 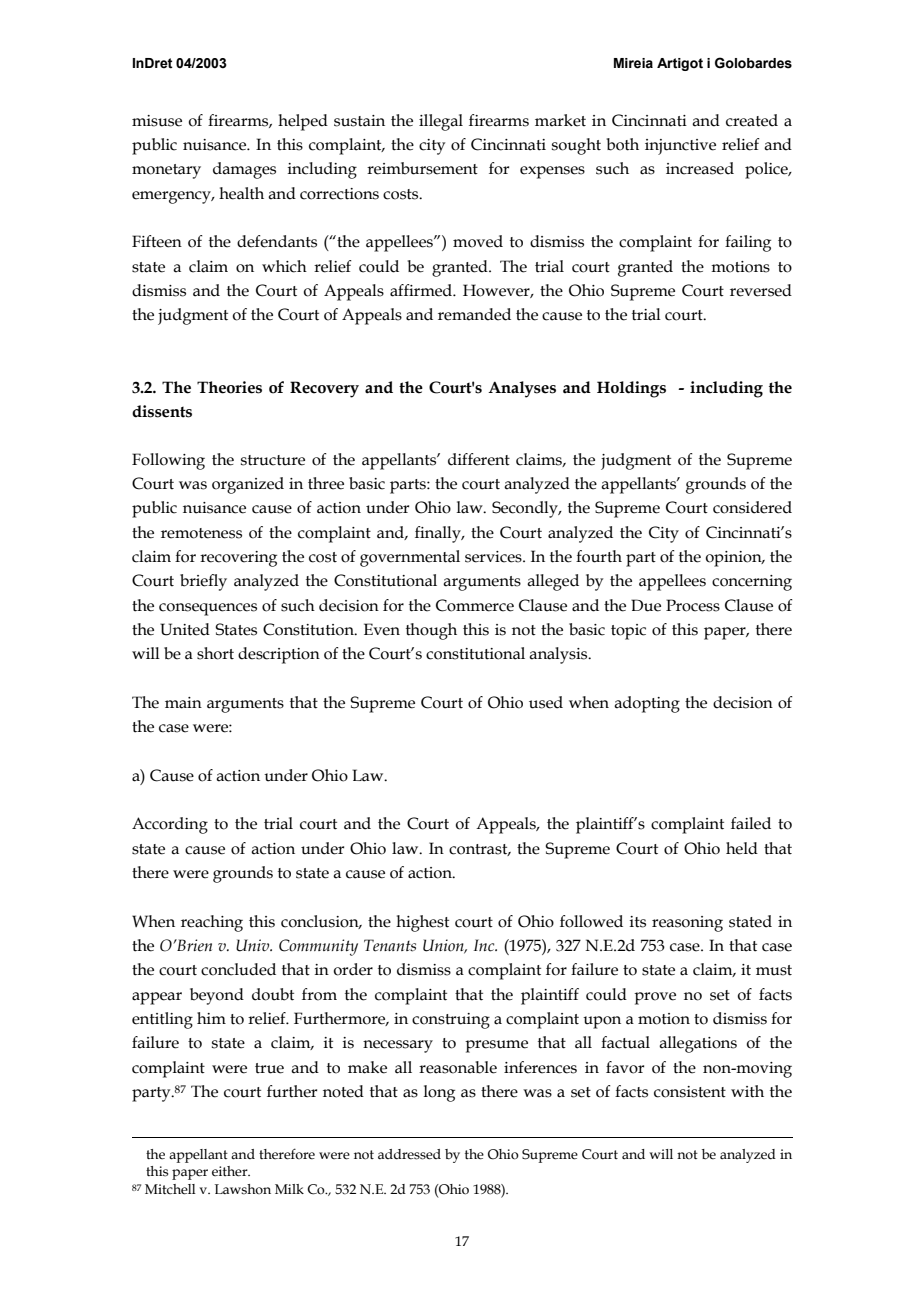 What do you see at coordinates (751, 823) in the screenshot?
I see `failed` at bounding box center [751, 823].
